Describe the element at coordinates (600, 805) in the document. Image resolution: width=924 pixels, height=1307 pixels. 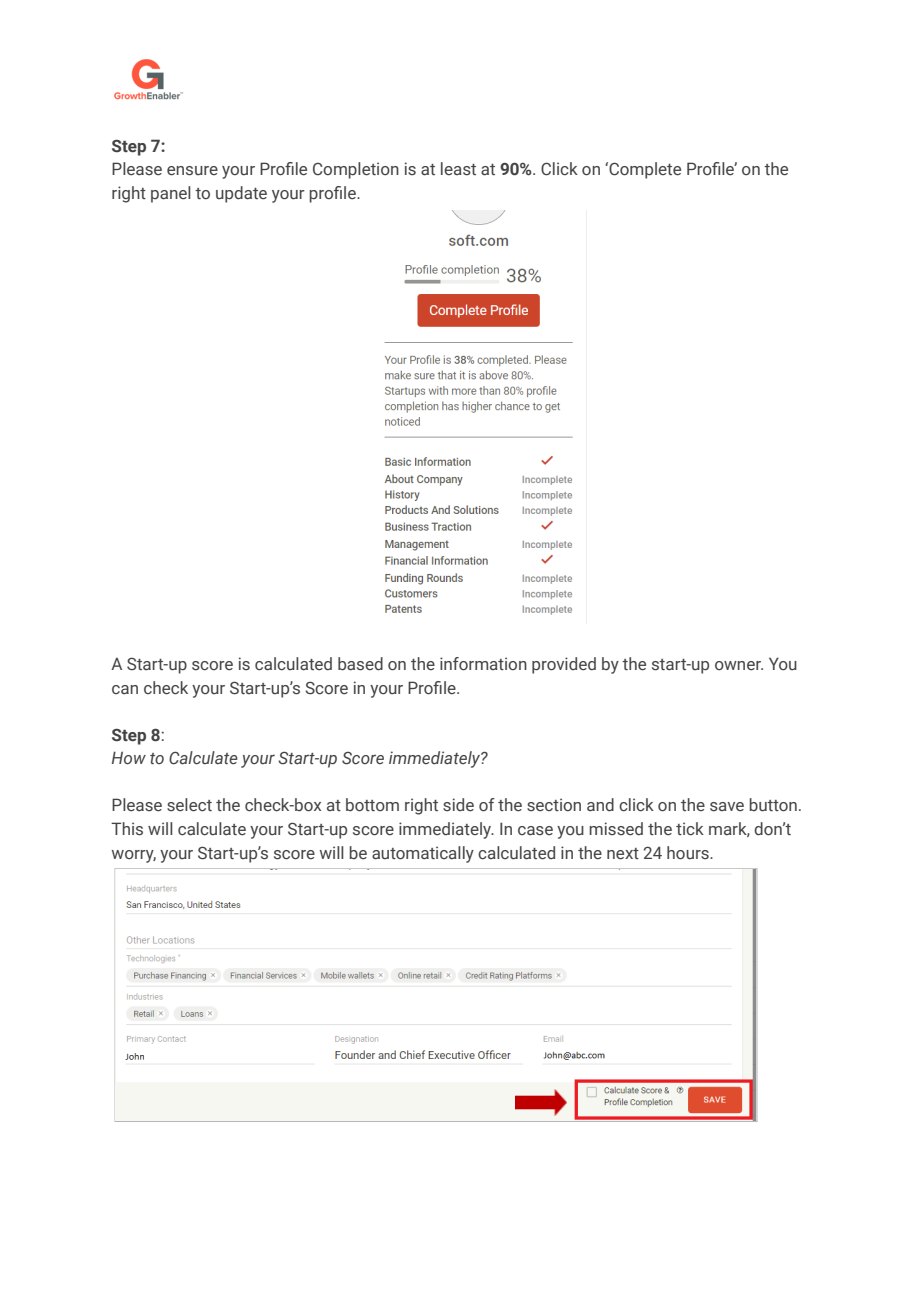
I see `and` at that location.
